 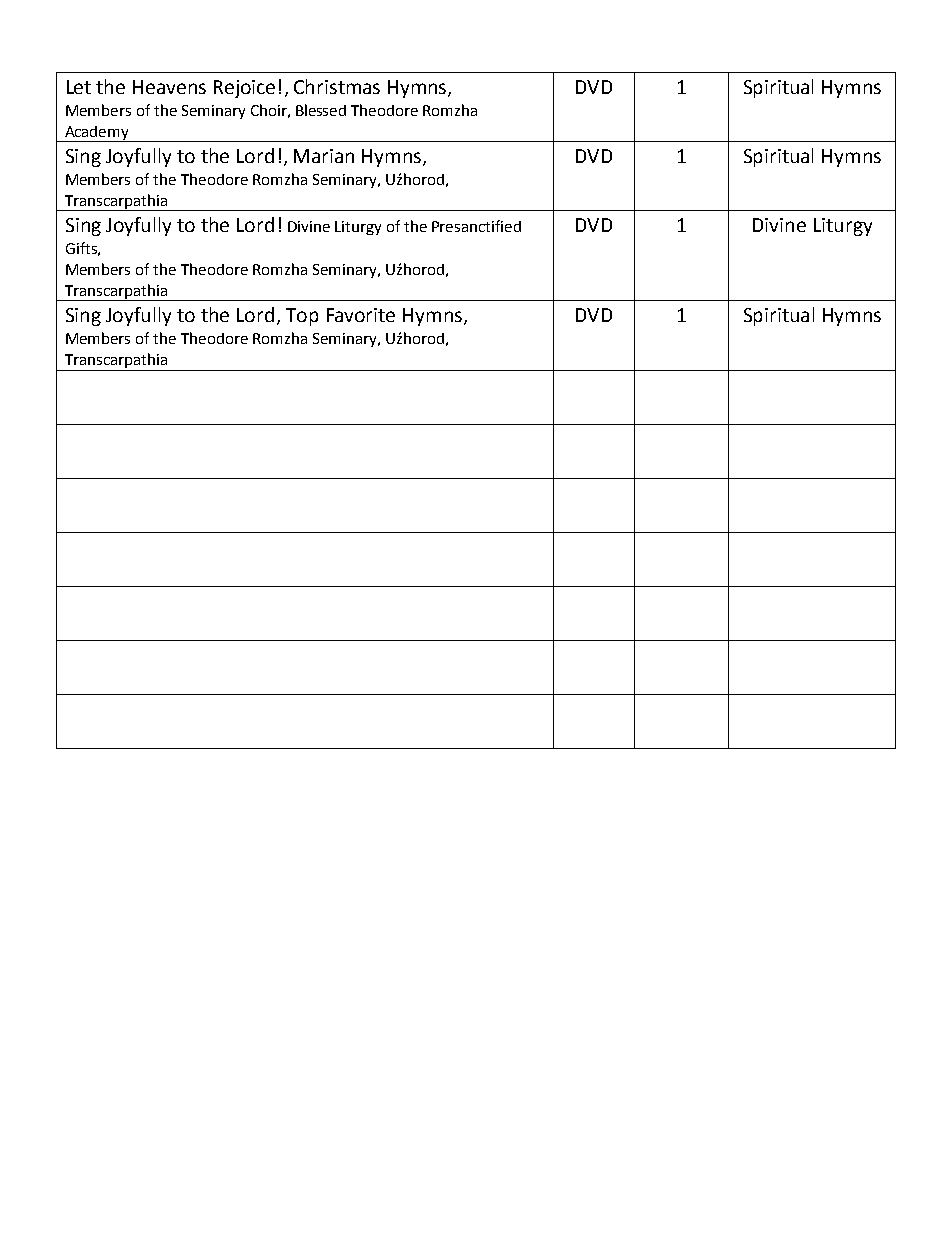 What do you see at coordinates (337, 86) in the screenshot?
I see `Christmas` at bounding box center [337, 86].
